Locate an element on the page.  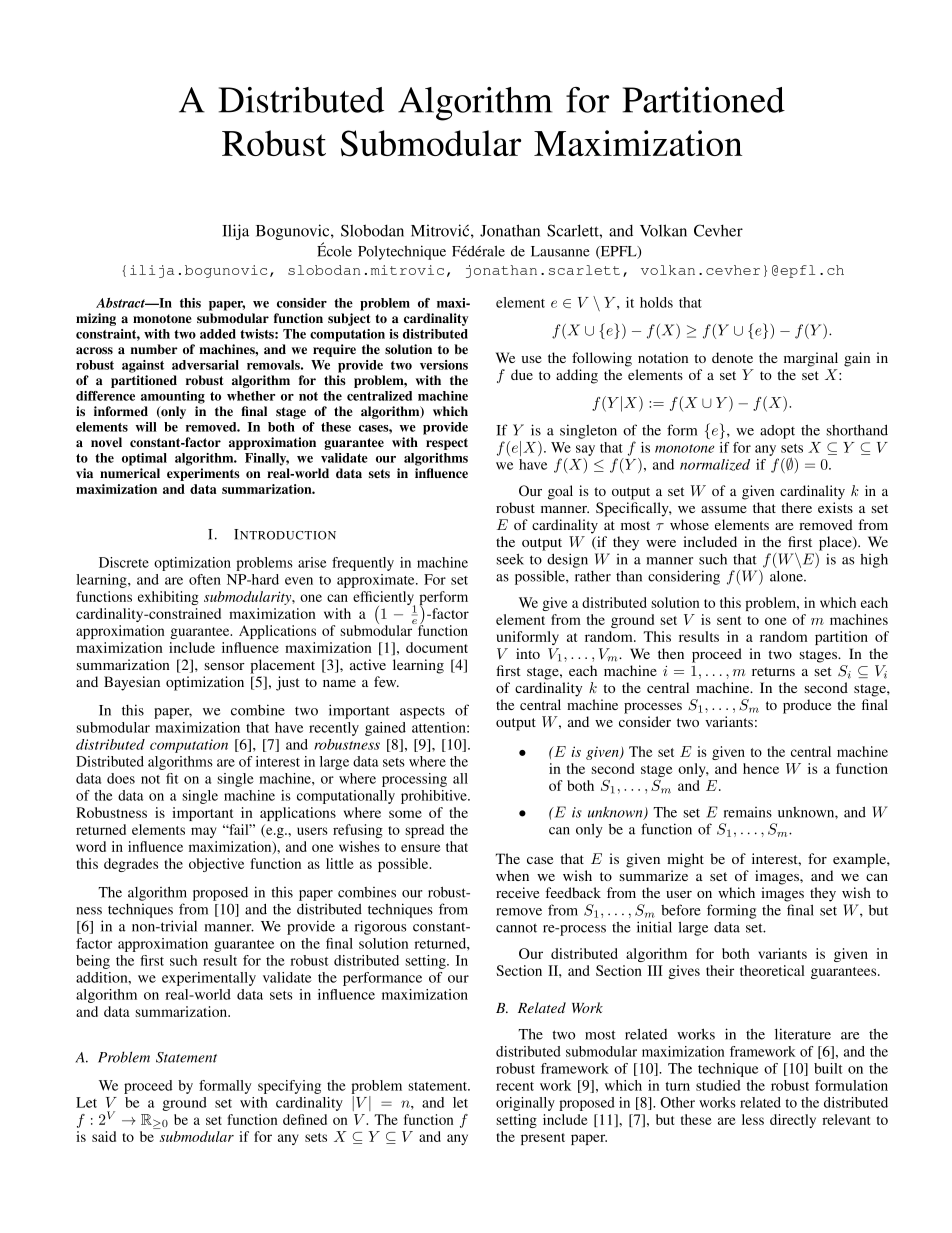
aspects is located at coordinates (422, 713).
